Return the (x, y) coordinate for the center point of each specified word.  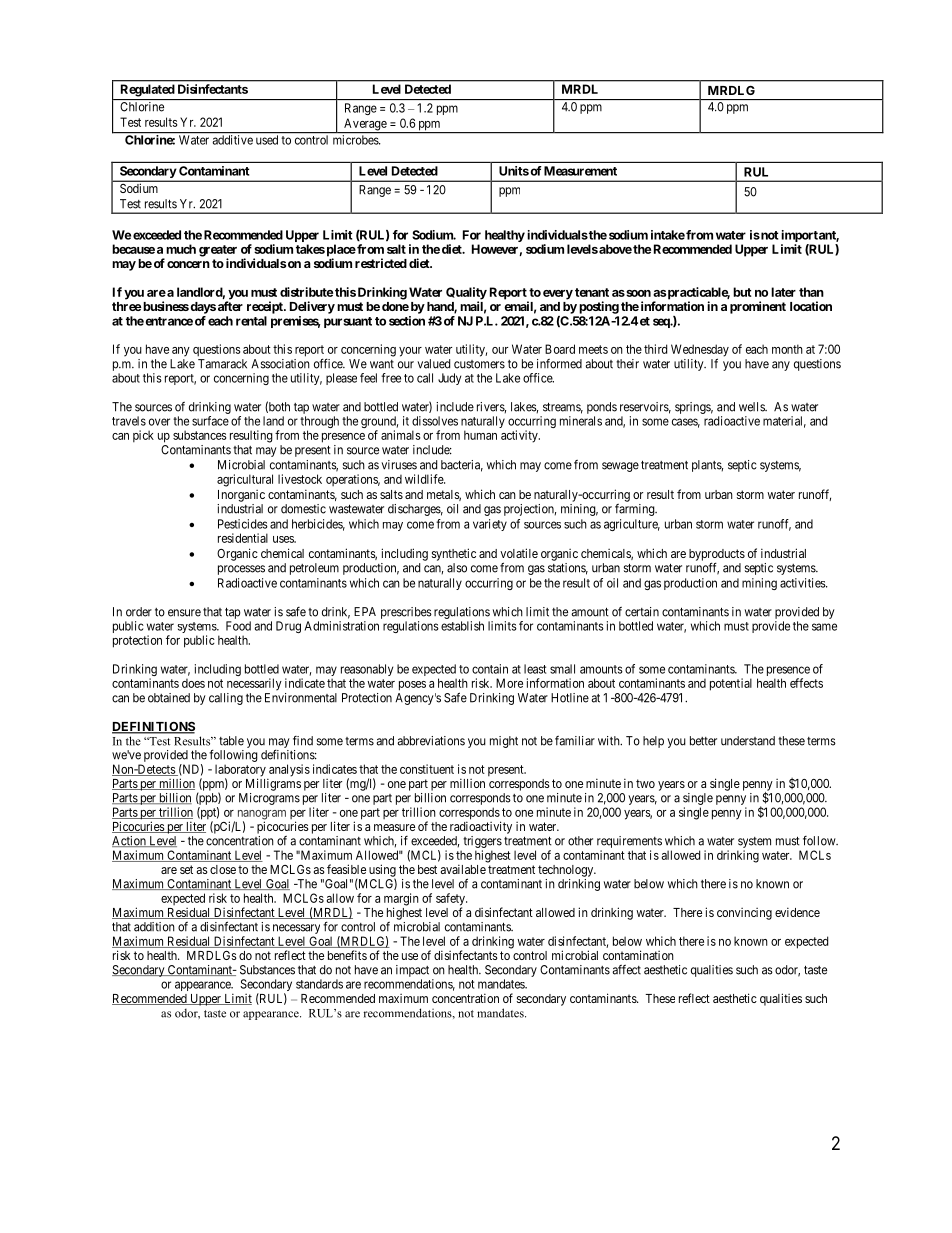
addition (154, 927)
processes (241, 570)
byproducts (717, 556)
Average (365, 125)
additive (232, 139)
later (783, 292)
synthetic (454, 554)
